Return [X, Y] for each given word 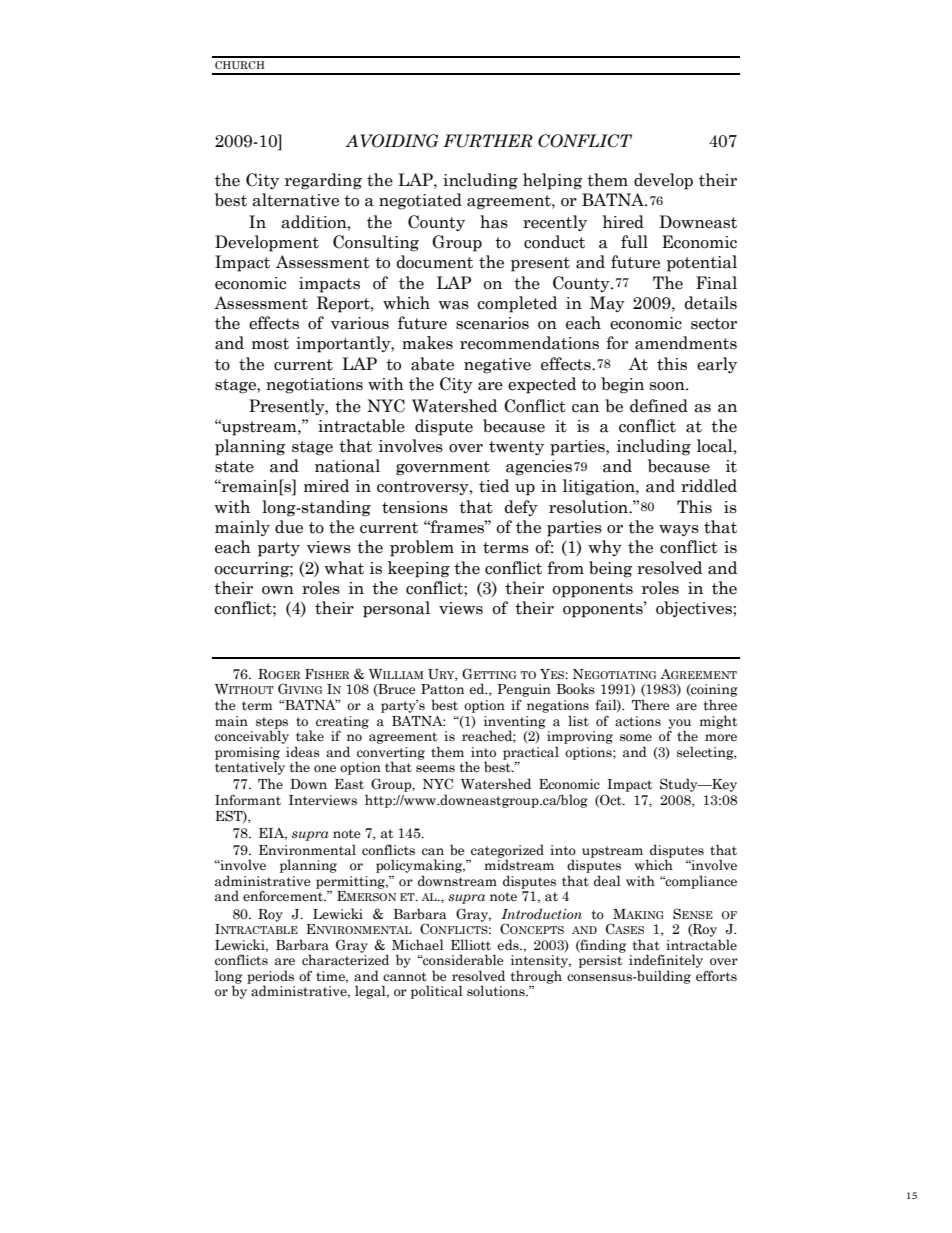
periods [270, 978]
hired [623, 222]
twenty [516, 448]
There [651, 705]
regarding [323, 181]
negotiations [314, 386]
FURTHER [488, 141]
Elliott [471, 944]
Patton [442, 689]
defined [659, 406]
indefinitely [666, 961]
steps [272, 724]
